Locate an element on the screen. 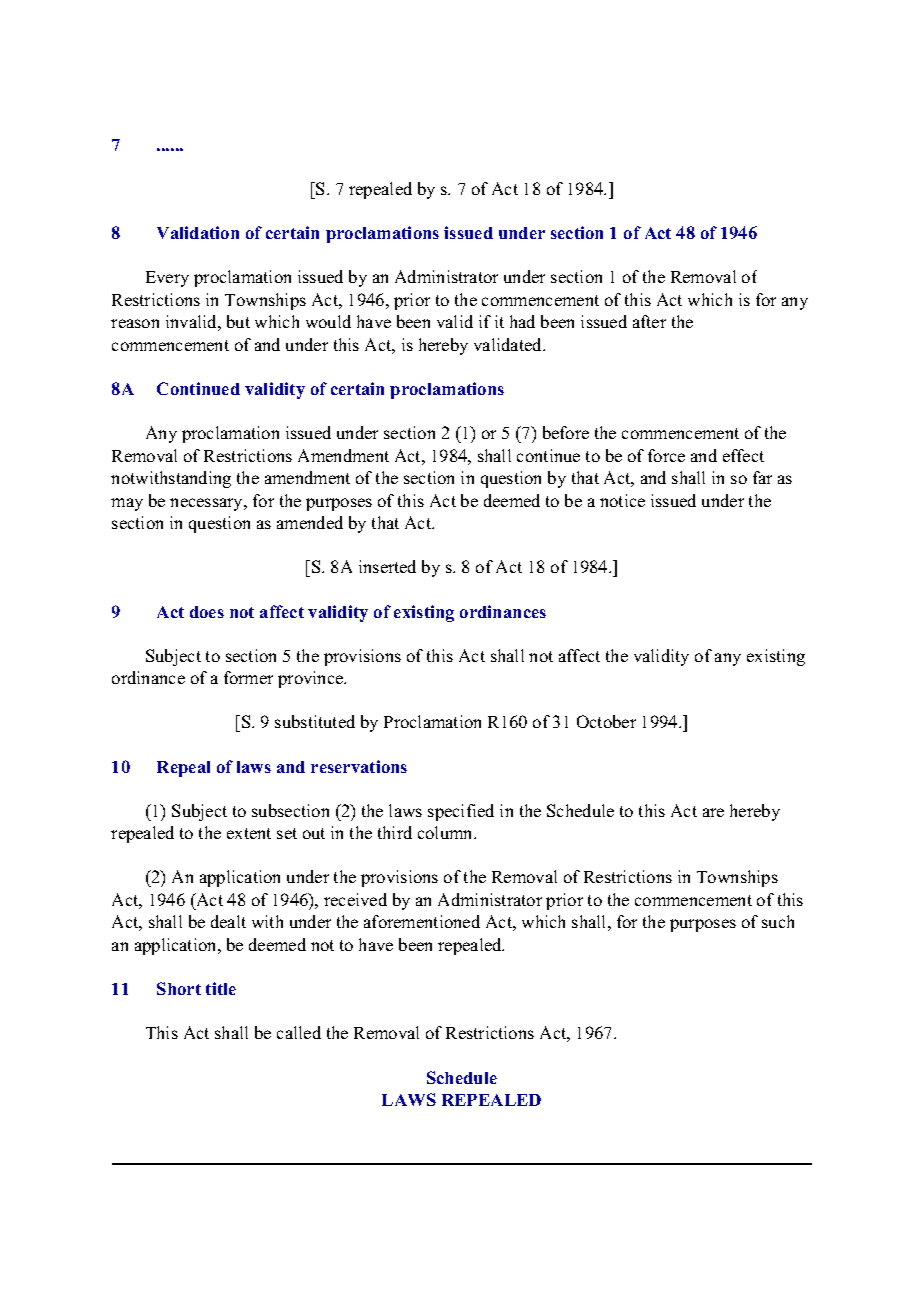 Image resolution: width=924 pixels, height=1308 pixels. after is located at coordinates (649, 321).
